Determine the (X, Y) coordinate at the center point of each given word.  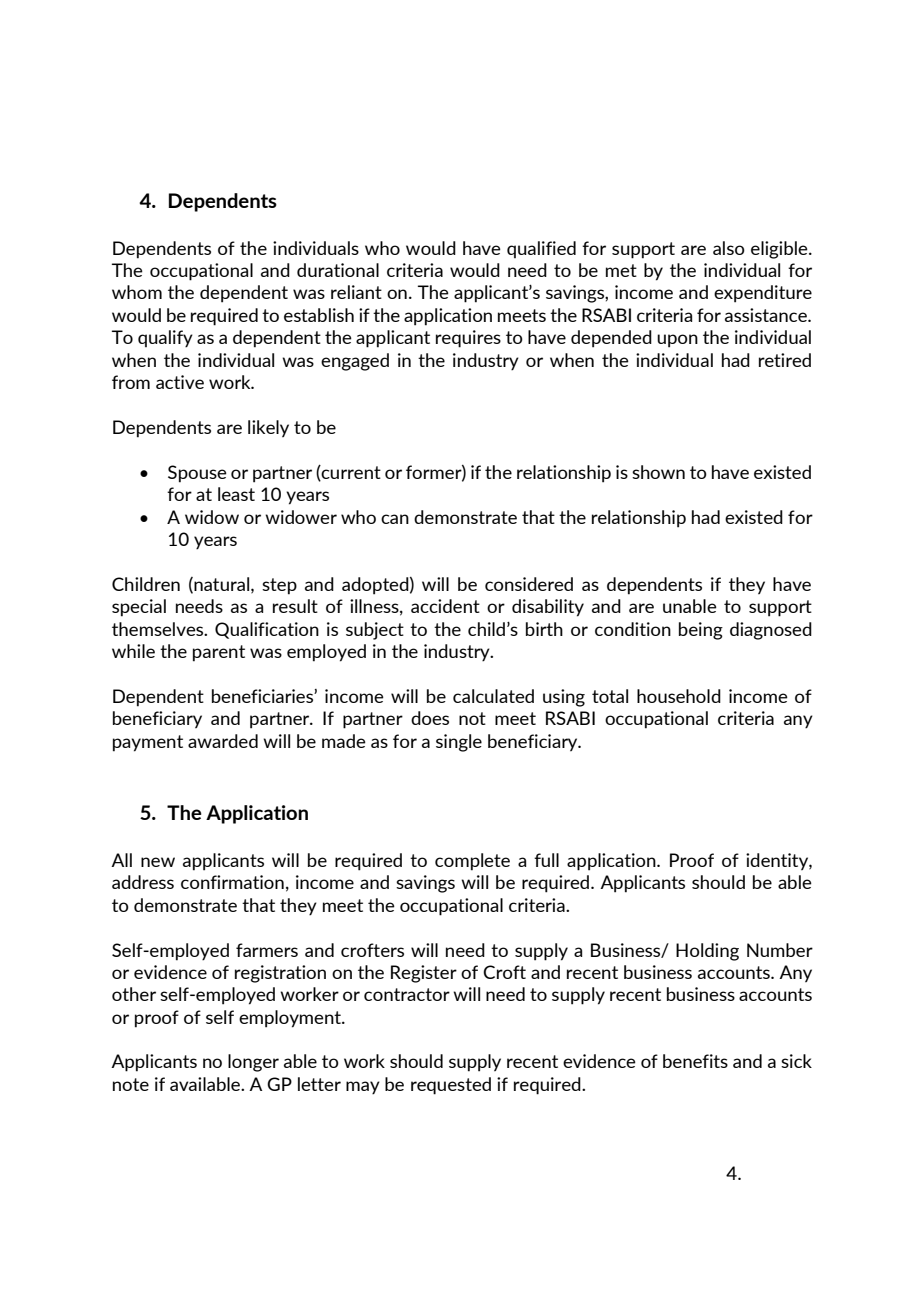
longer (253, 1063)
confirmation (232, 882)
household (679, 696)
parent (219, 653)
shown (658, 472)
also (729, 248)
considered (529, 584)
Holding (707, 952)
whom (137, 292)
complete (472, 862)
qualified (541, 249)
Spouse (197, 474)
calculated (493, 696)
